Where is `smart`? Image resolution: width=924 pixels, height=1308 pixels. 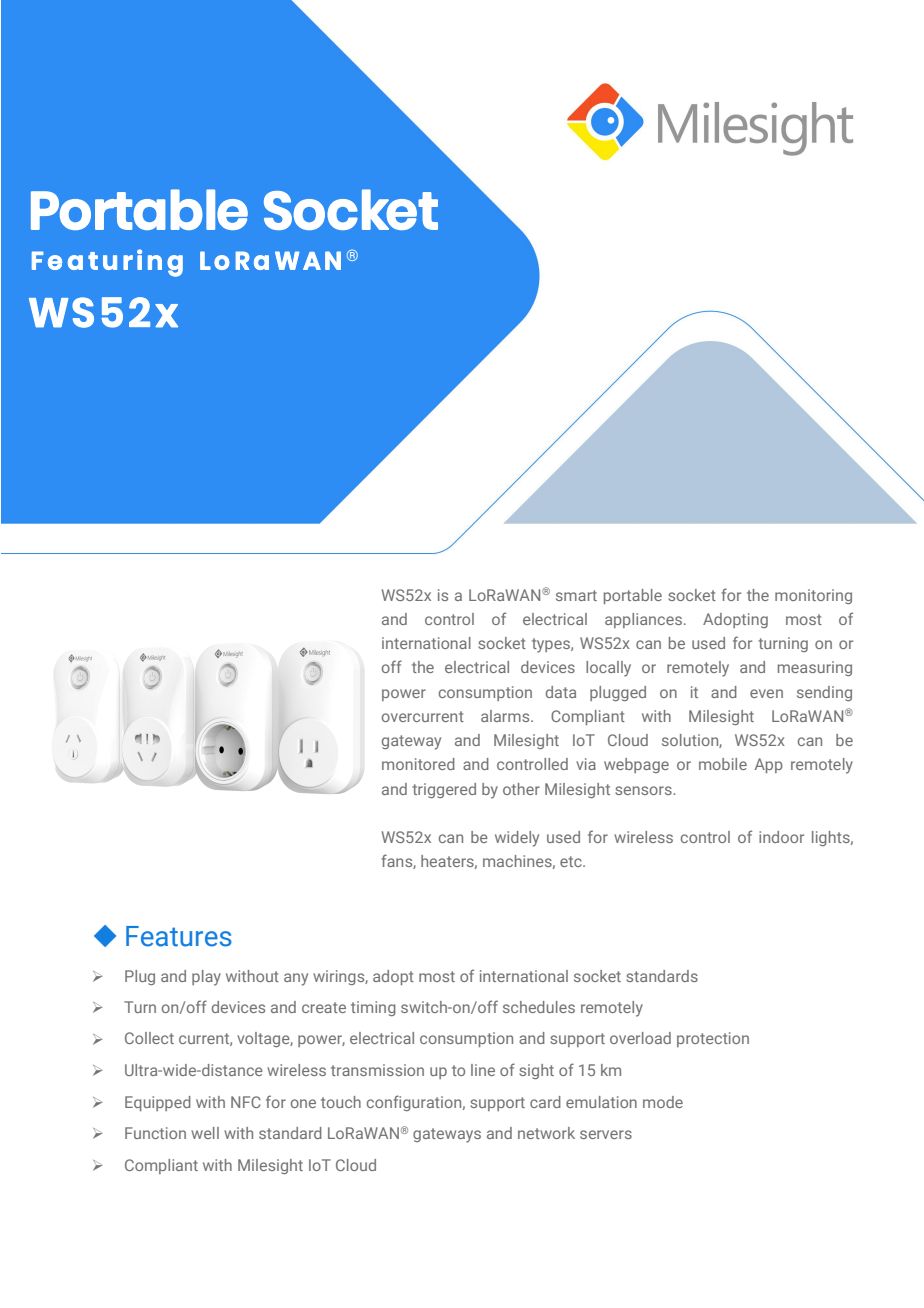
smart is located at coordinates (576, 595).
